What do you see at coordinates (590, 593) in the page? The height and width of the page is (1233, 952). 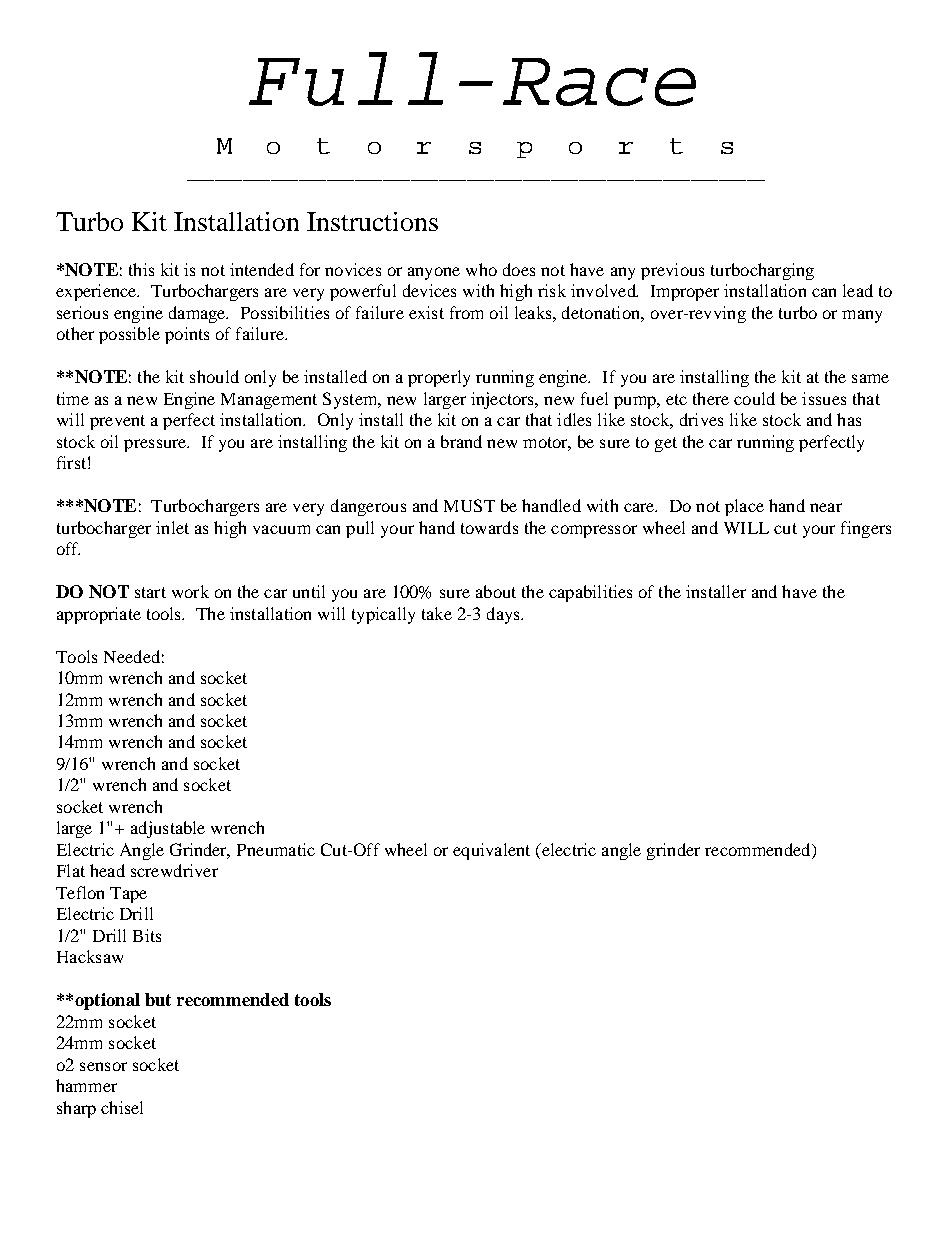 I see `capabilities` at bounding box center [590, 593].
